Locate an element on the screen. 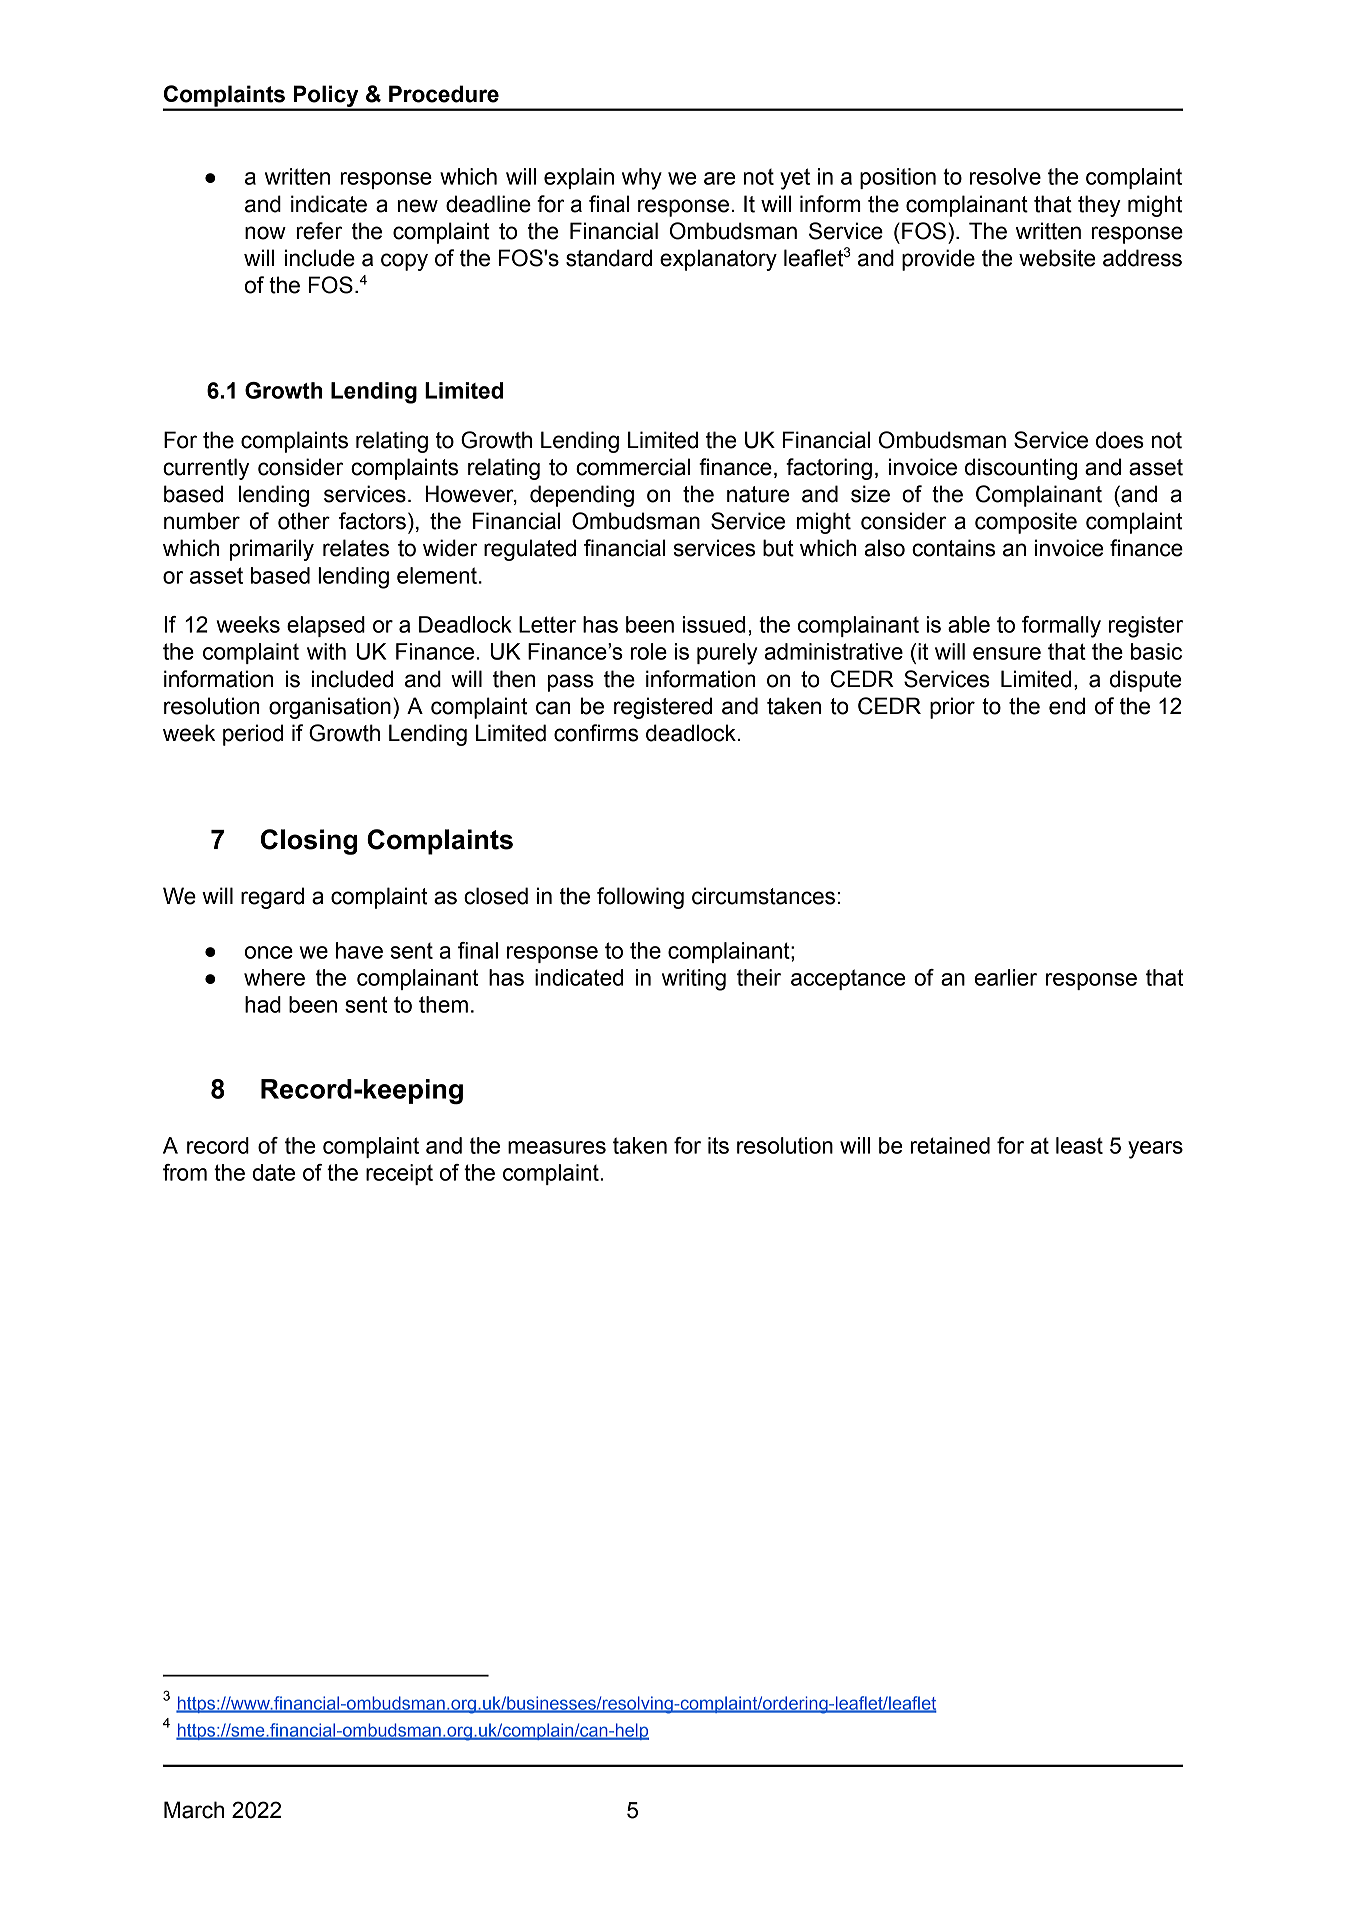  ensure is located at coordinates (1007, 653).
